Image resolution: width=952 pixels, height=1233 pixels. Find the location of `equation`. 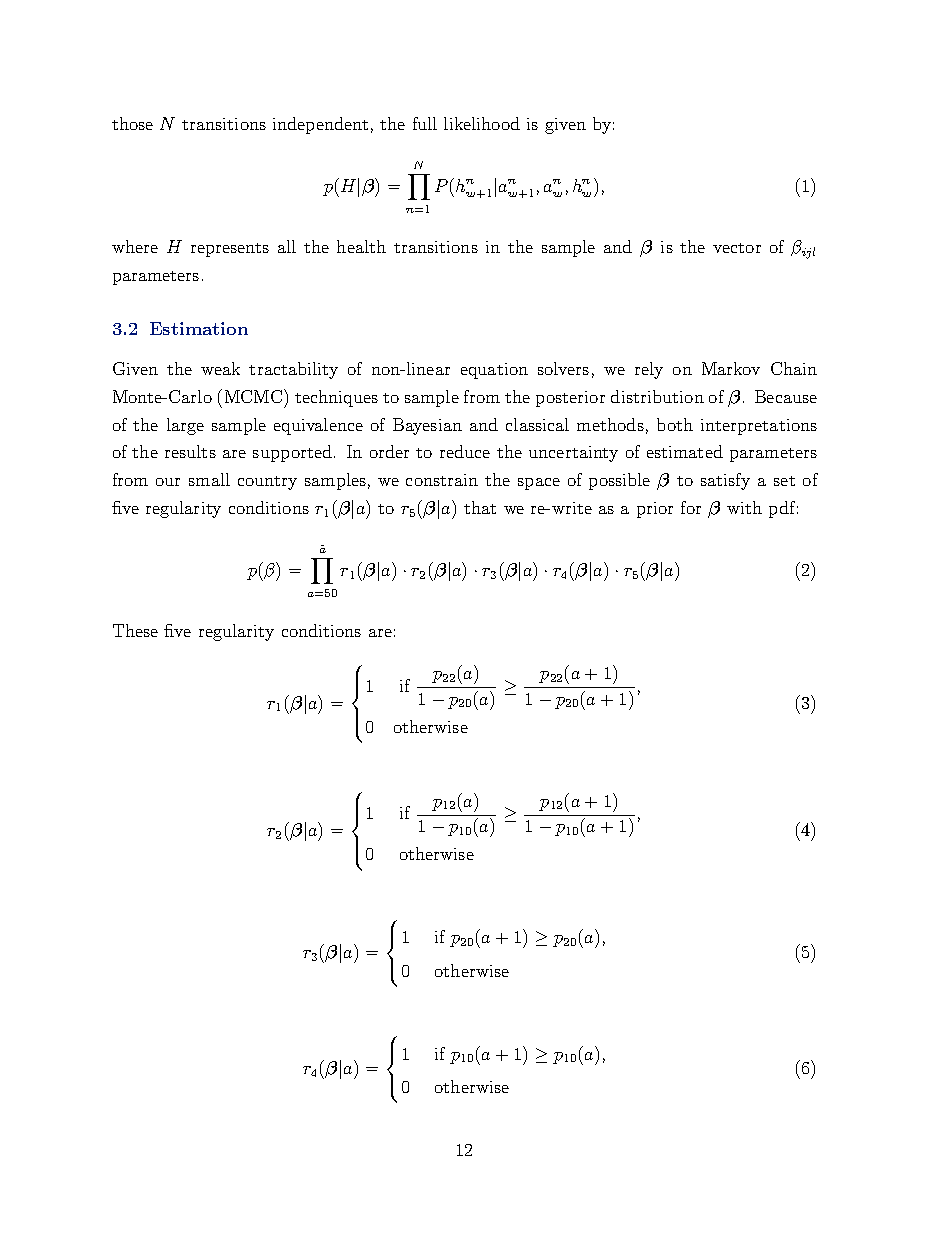

equation is located at coordinates (494, 371).
